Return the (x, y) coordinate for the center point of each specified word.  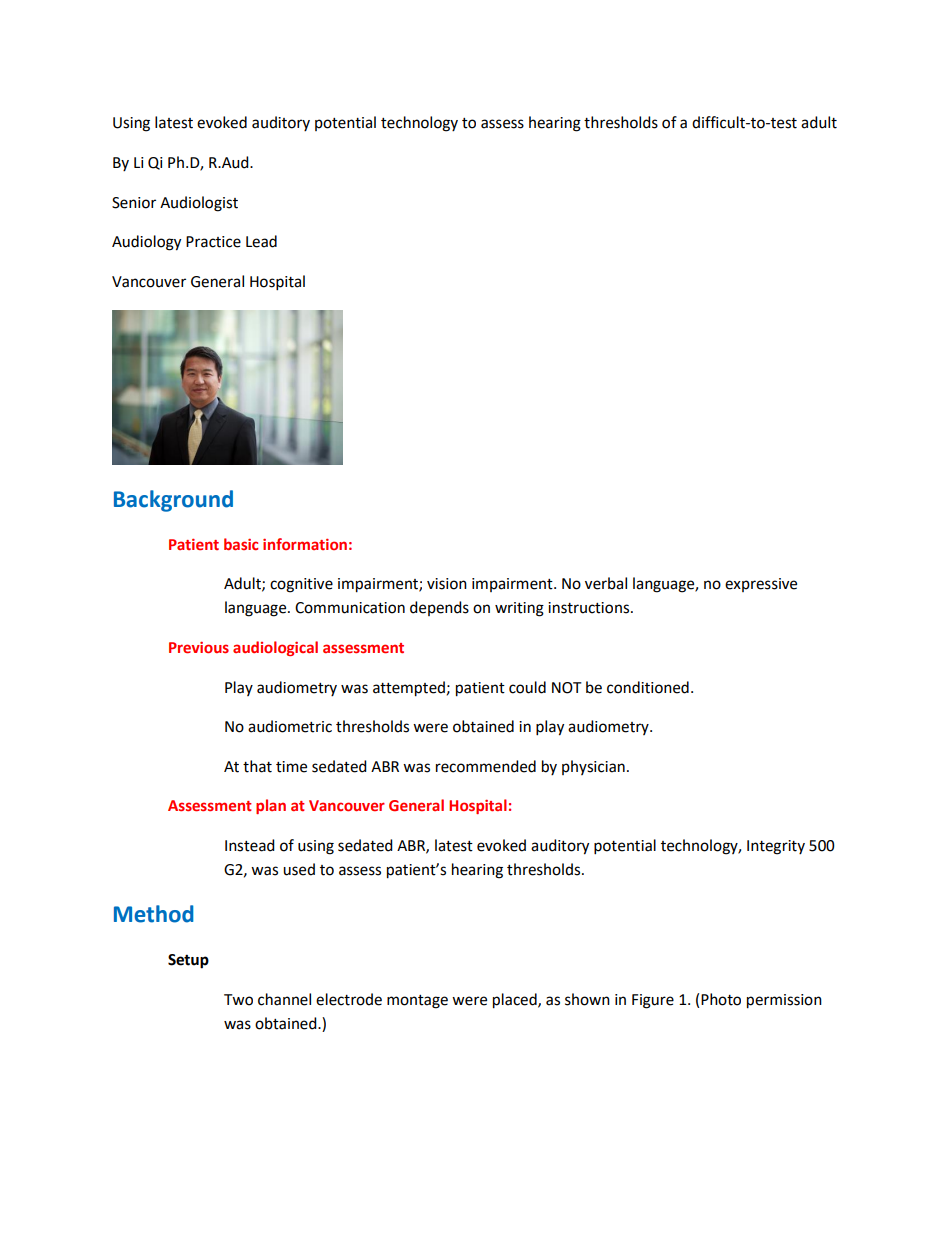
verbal (606, 583)
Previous (199, 647)
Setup (188, 961)
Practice (213, 242)
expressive (761, 585)
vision (447, 584)
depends (439, 608)
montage (417, 1002)
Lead (261, 241)
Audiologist (199, 204)
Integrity (776, 847)
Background (173, 501)
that (257, 766)
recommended (486, 766)
